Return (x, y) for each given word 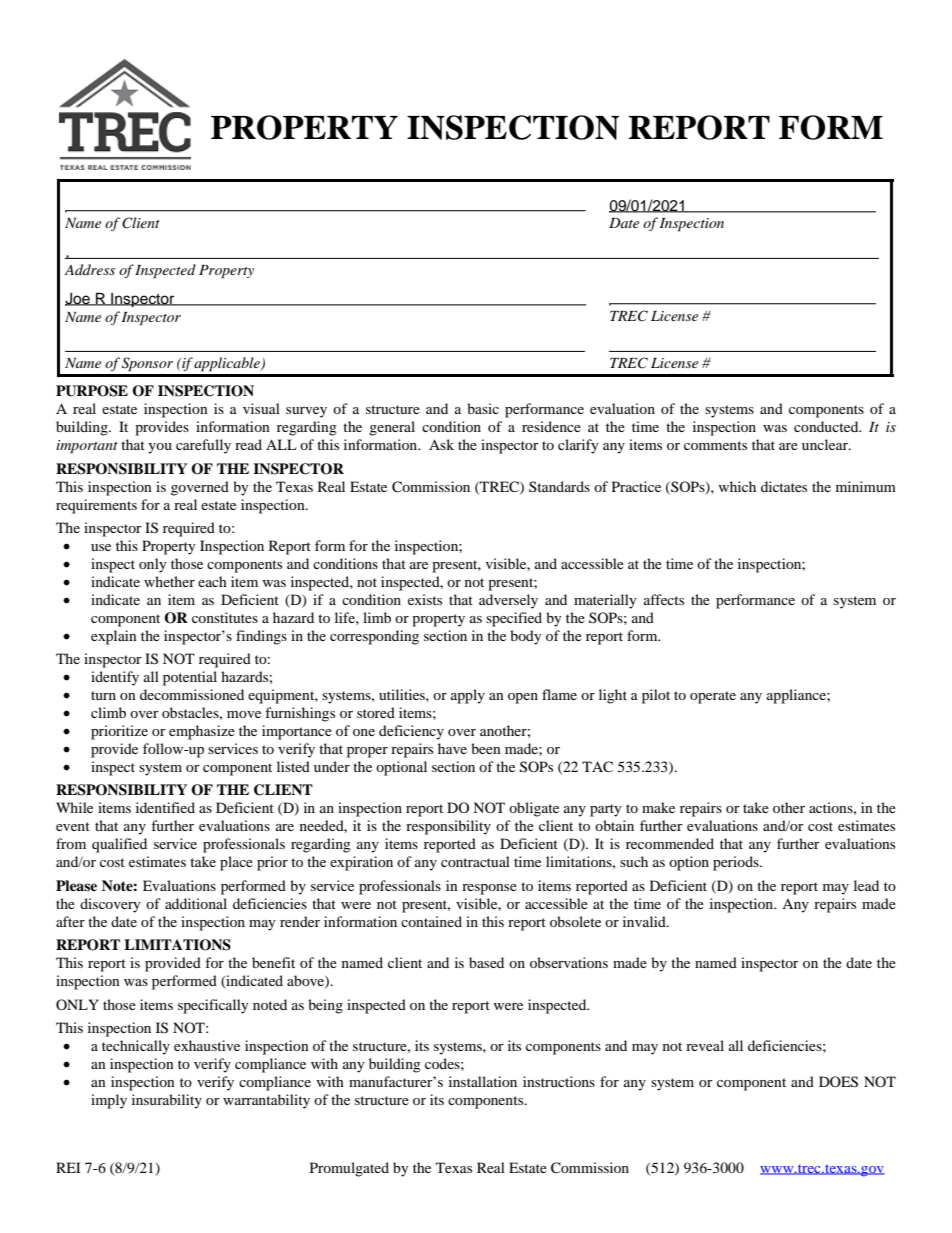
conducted (827, 426)
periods (737, 863)
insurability (167, 1101)
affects (664, 599)
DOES (838, 1082)
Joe (78, 299)
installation (483, 1081)
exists (425, 599)
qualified (119, 845)
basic (483, 408)
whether (169, 581)
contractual (475, 861)
